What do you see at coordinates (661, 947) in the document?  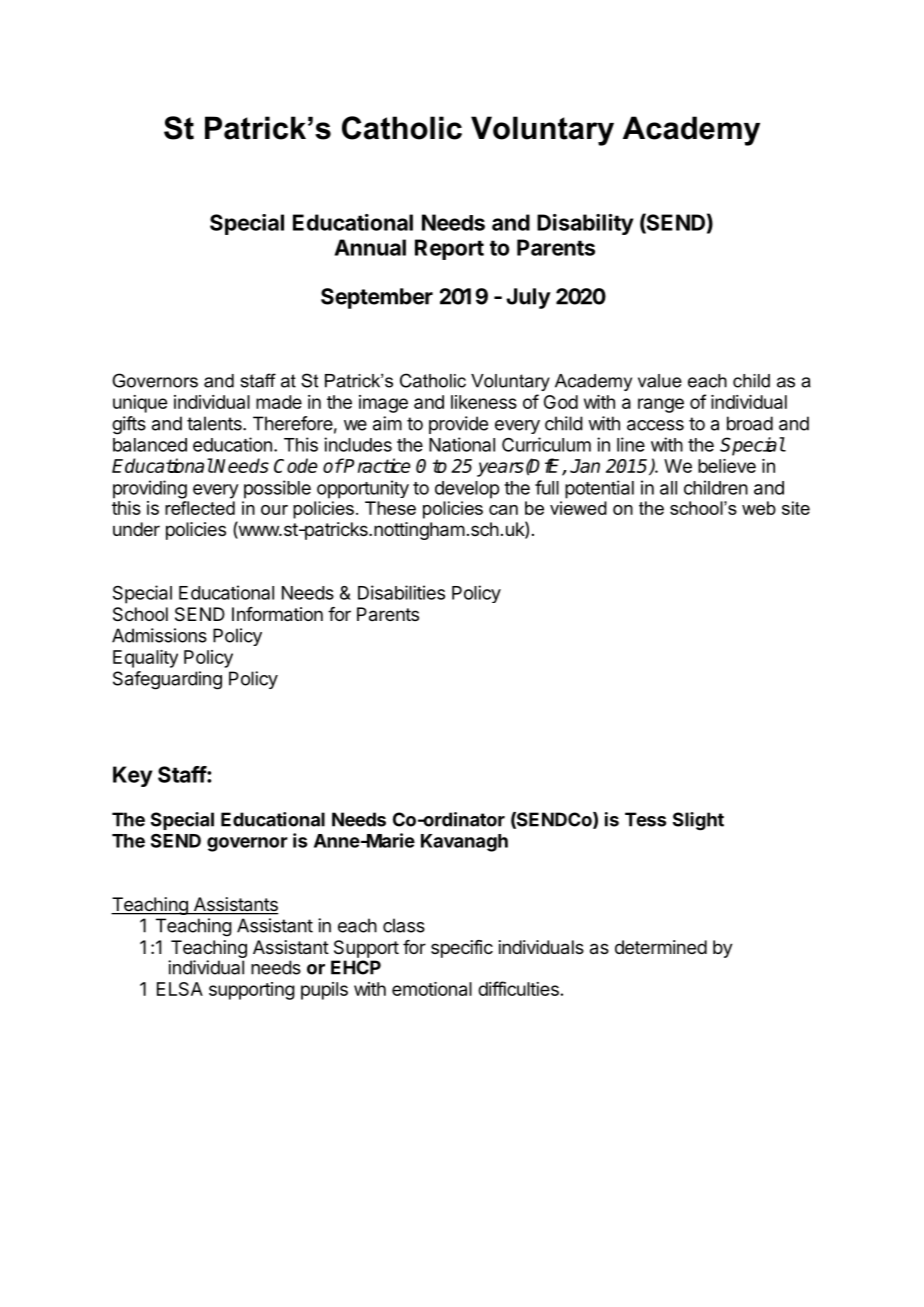 I see `determined` at bounding box center [661, 947].
